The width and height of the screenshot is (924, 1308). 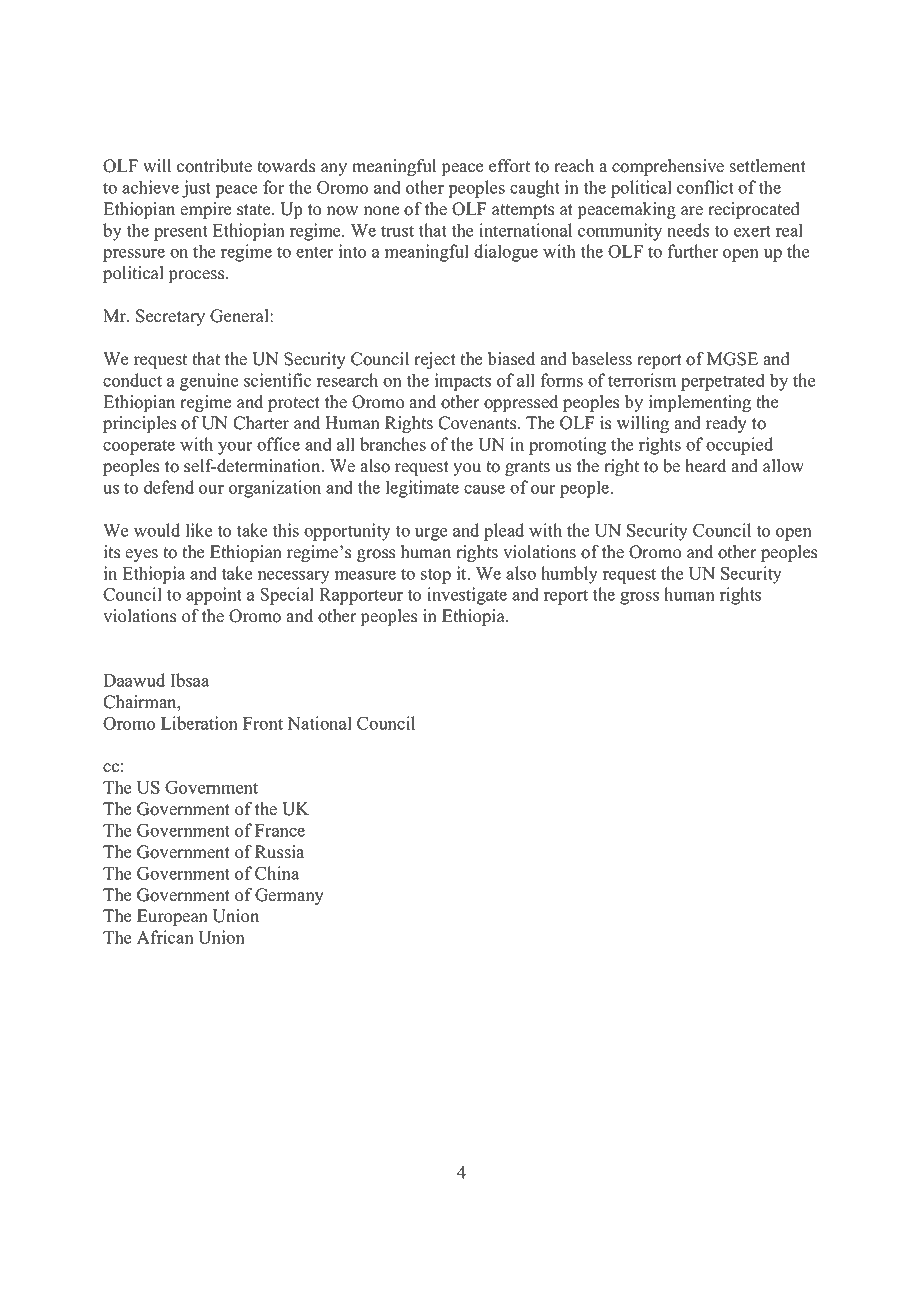 I want to click on Liberation, so click(x=199, y=723).
